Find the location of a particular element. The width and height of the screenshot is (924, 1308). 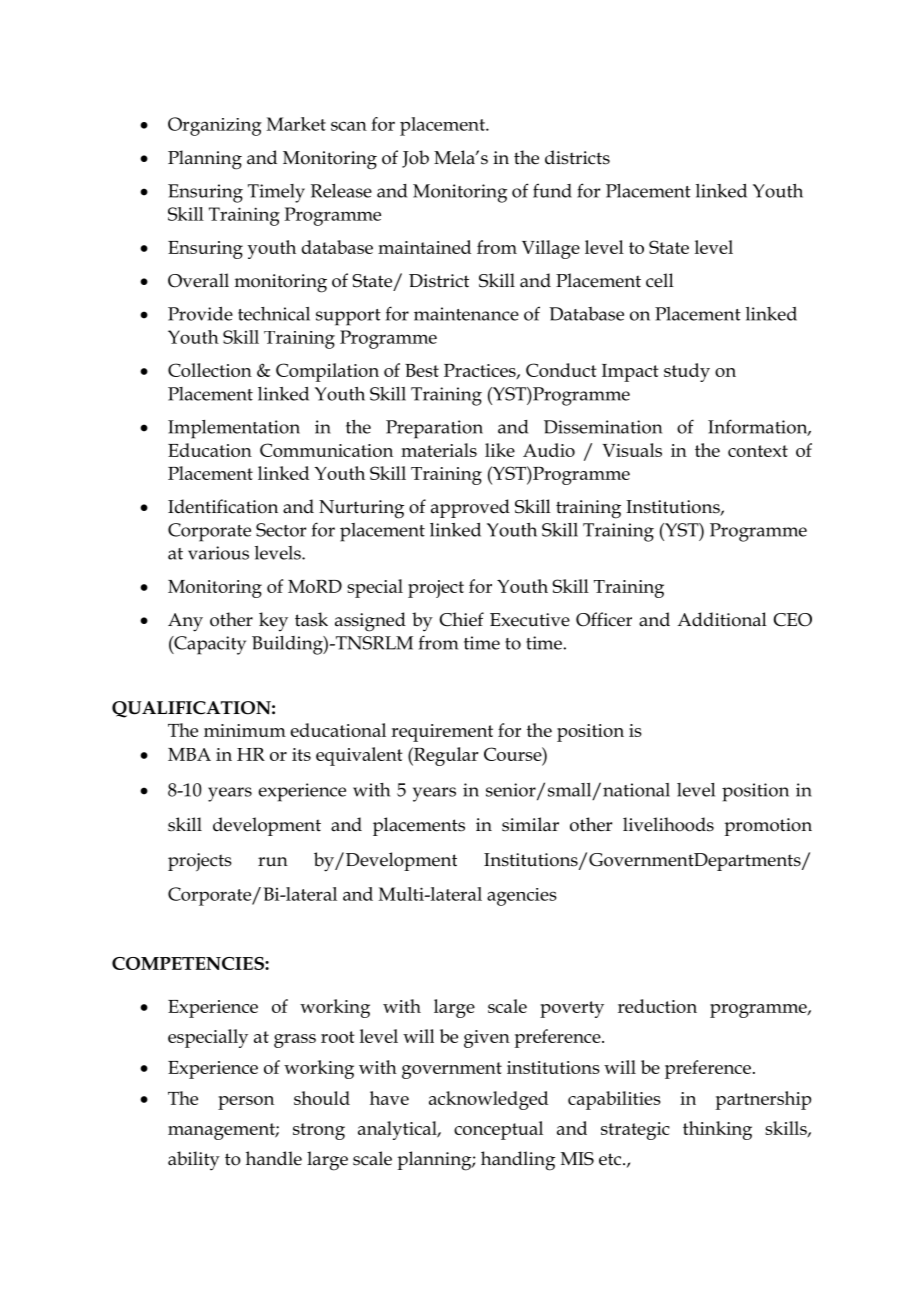

Additional is located at coordinates (722, 619).
